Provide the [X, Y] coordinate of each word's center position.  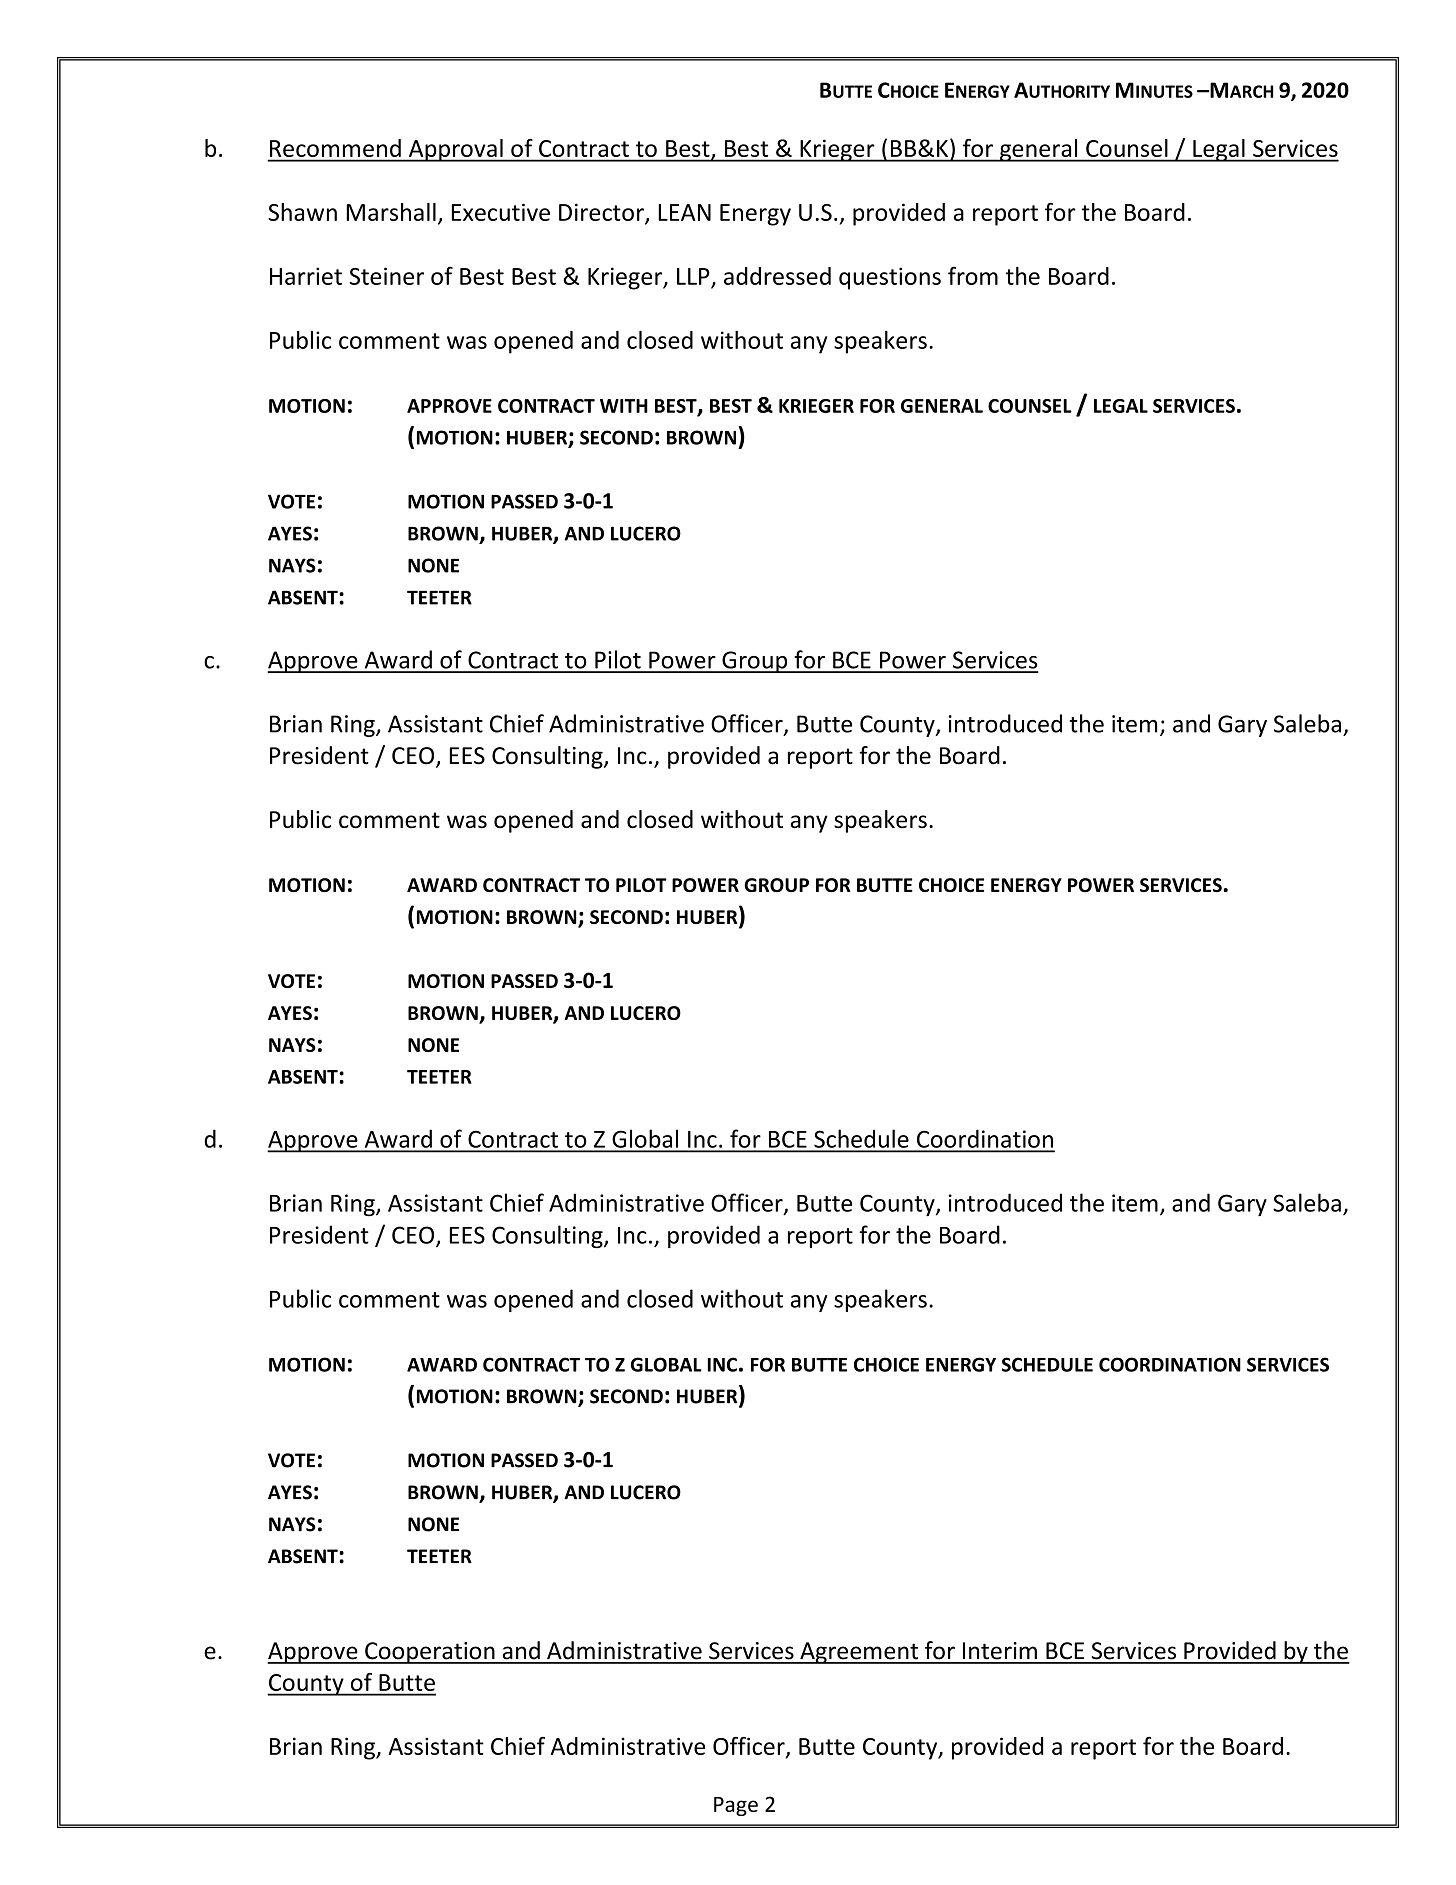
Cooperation [430, 1653]
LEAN [684, 212]
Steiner [386, 276]
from [973, 275]
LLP [693, 276]
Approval [456, 150]
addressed [777, 276]
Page [736, 1806]
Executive [501, 212]
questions [890, 278]
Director [602, 213]
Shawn [302, 212]
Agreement [859, 1653]
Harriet [306, 276]
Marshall [391, 212]
